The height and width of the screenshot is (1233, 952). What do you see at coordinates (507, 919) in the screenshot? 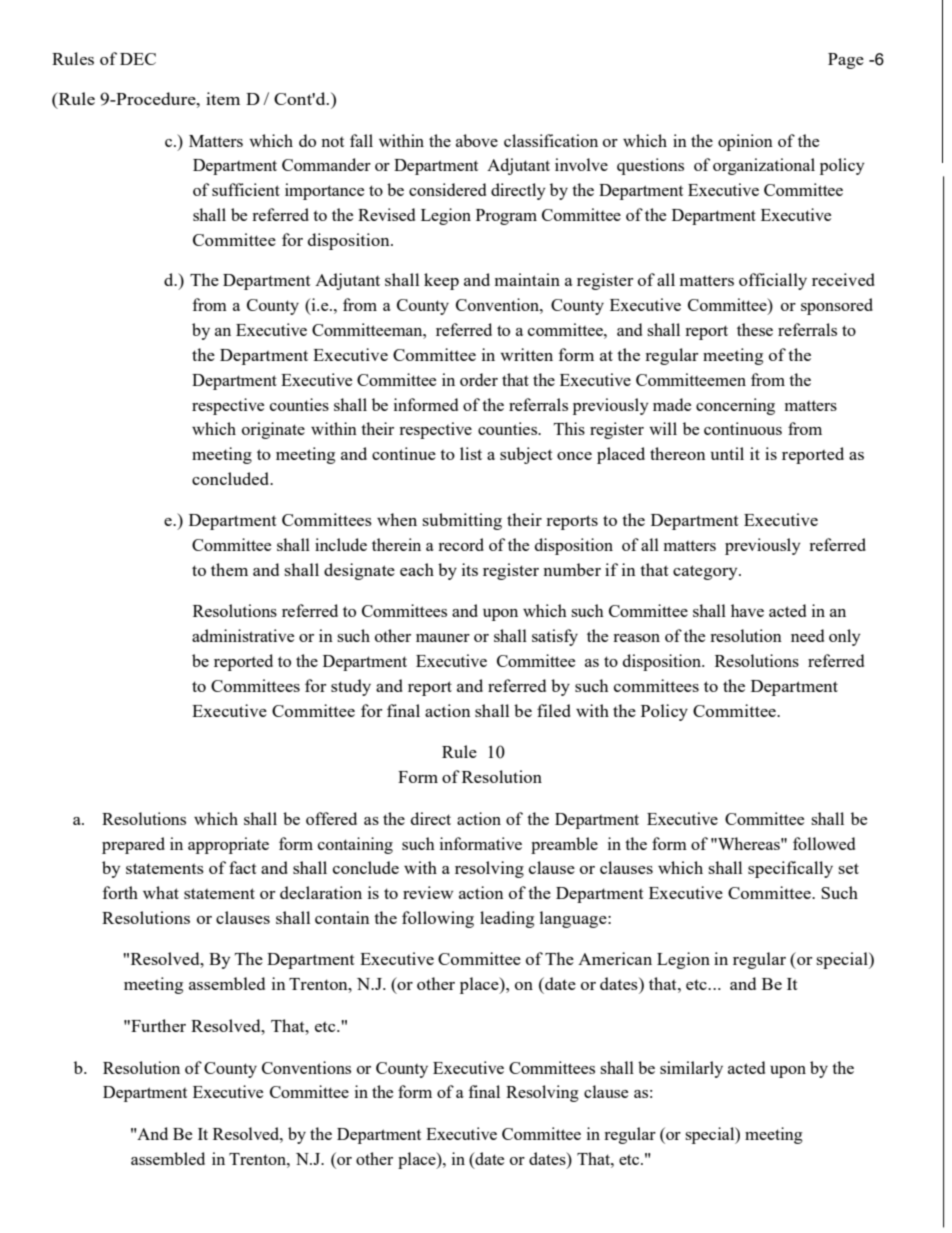
I see `leading` at bounding box center [507, 919].
